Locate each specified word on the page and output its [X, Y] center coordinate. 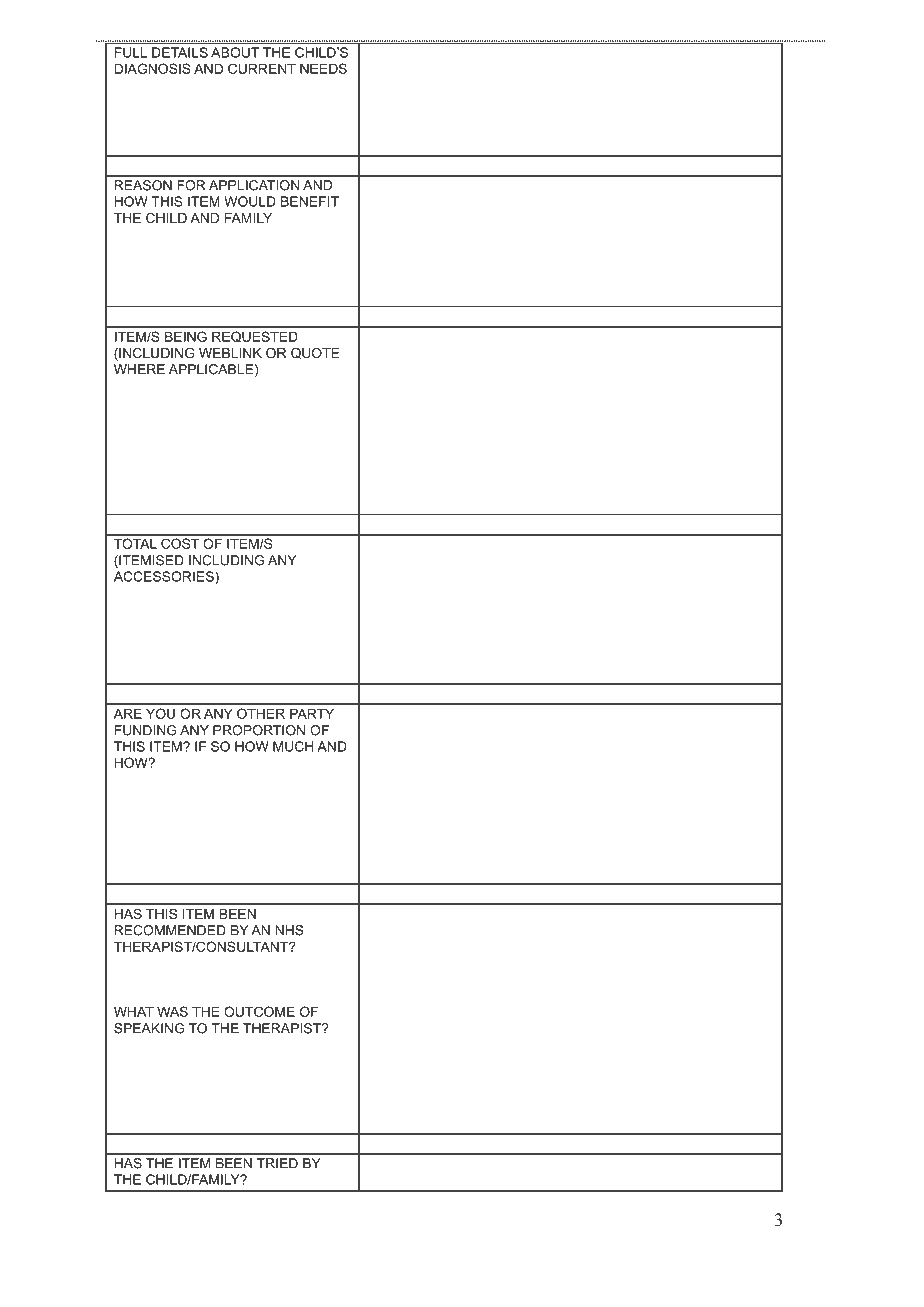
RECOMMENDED [170, 930]
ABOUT [235, 52]
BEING [186, 336]
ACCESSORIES [165, 576]
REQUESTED [255, 337]
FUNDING [146, 730]
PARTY [312, 713]
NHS [290, 930]
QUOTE [315, 353]
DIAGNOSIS [153, 68]
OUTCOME [259, 1011]
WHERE [139, 369]
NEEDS [323, 68]
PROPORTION [259, 730]
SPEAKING [149, 1028]
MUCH [293, 746]
